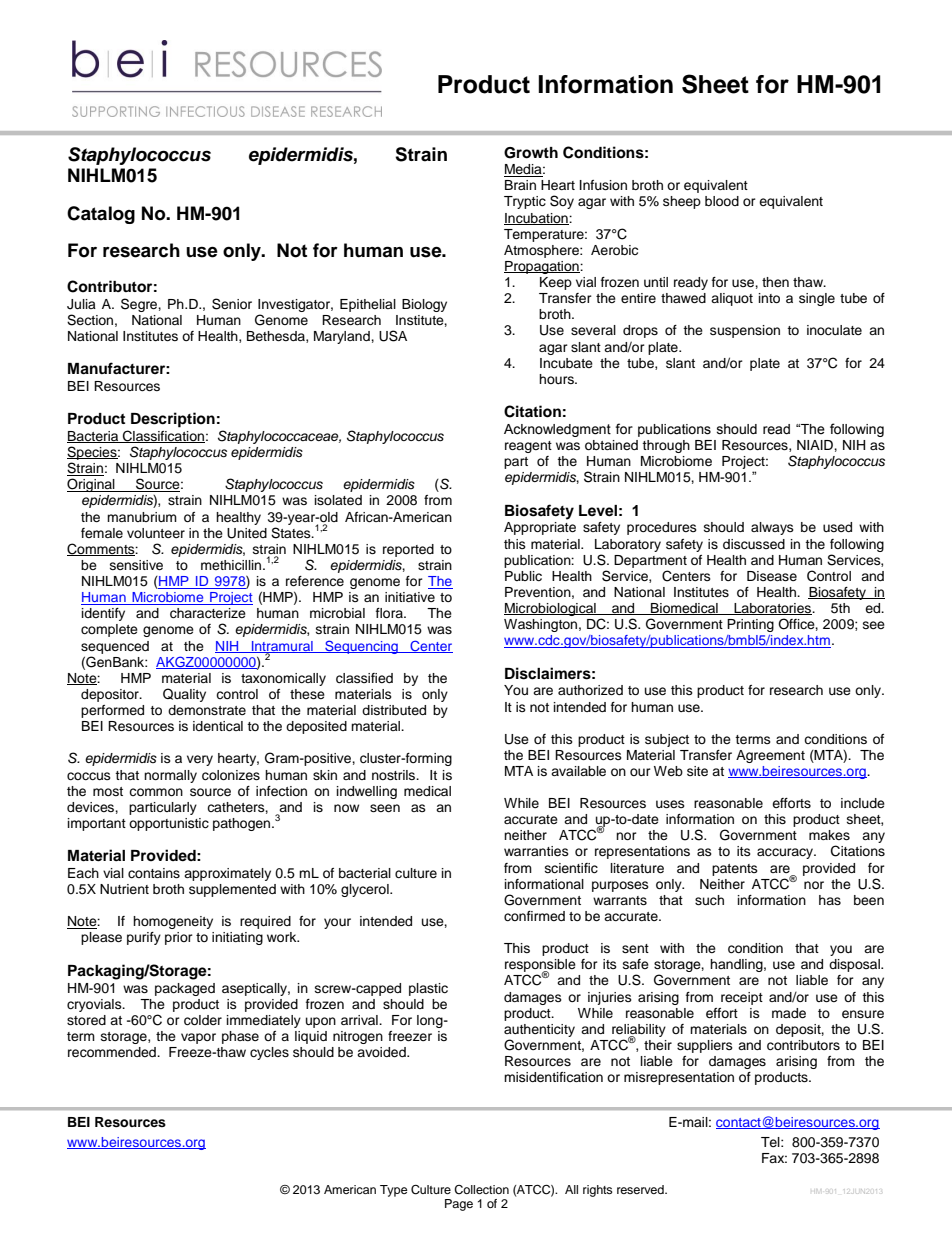  I want to click on reserved, so click(641, 1189).
